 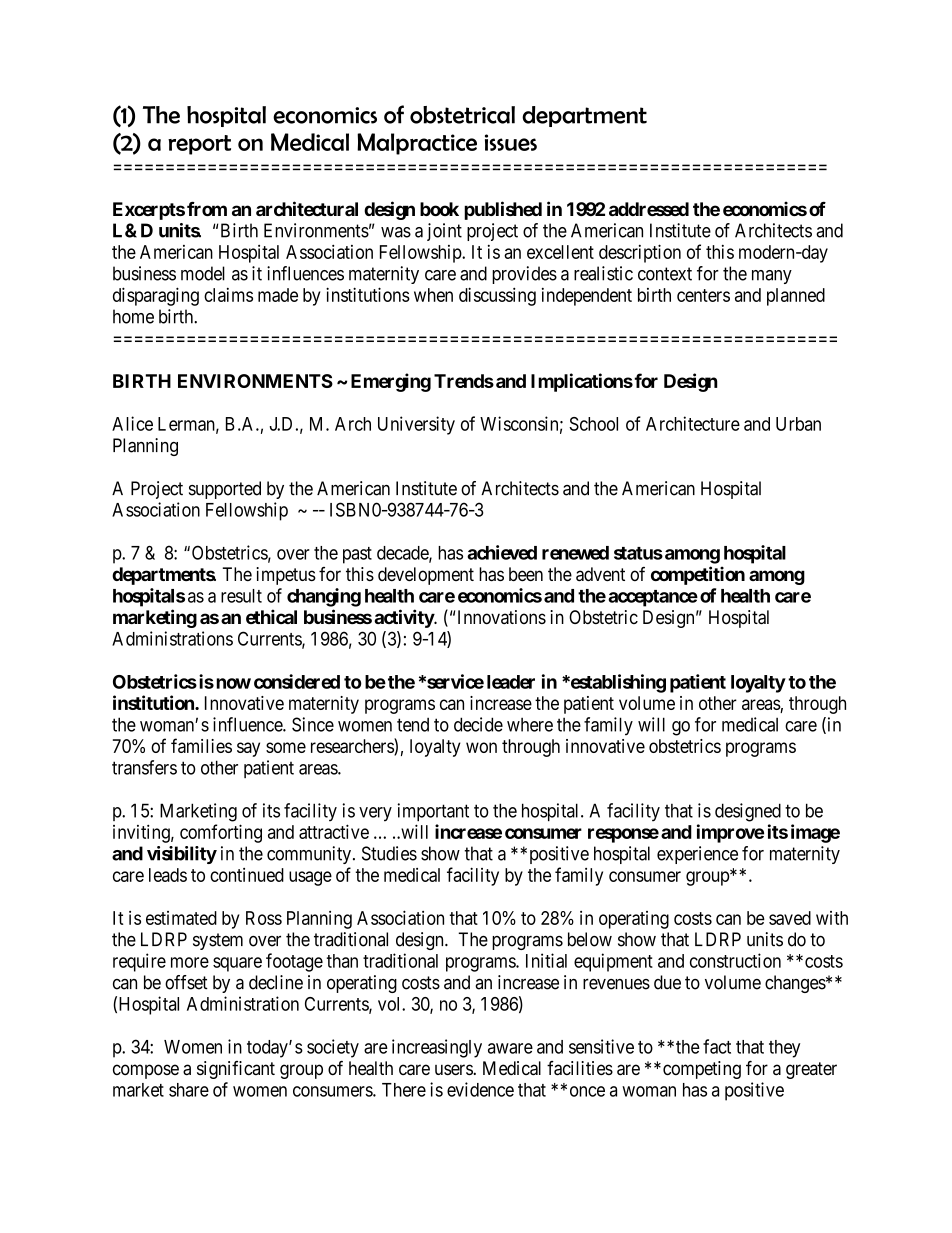 I want to click on result, so click(x=241, y=596).
